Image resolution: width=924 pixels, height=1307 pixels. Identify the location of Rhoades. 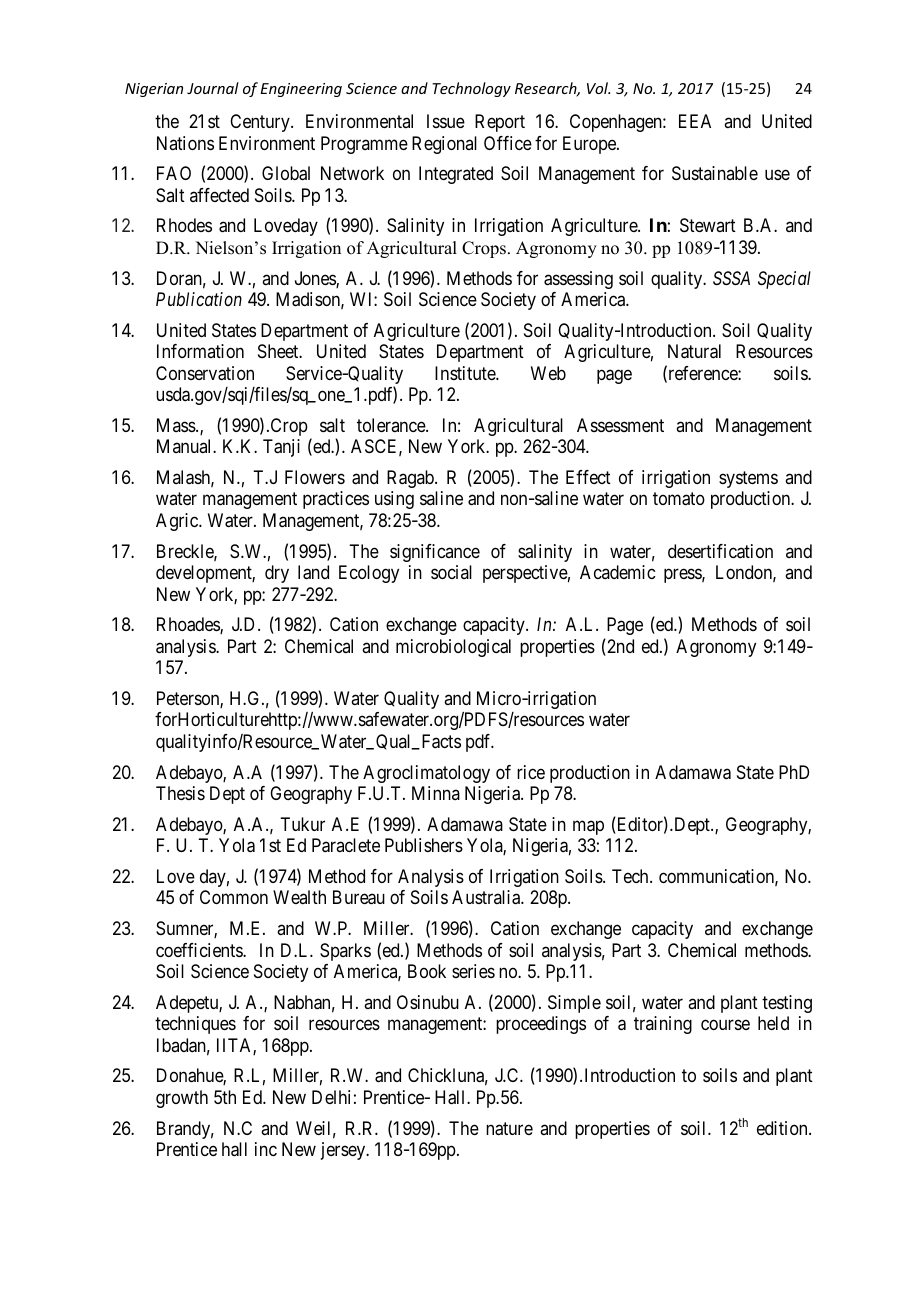
(189, 625).
